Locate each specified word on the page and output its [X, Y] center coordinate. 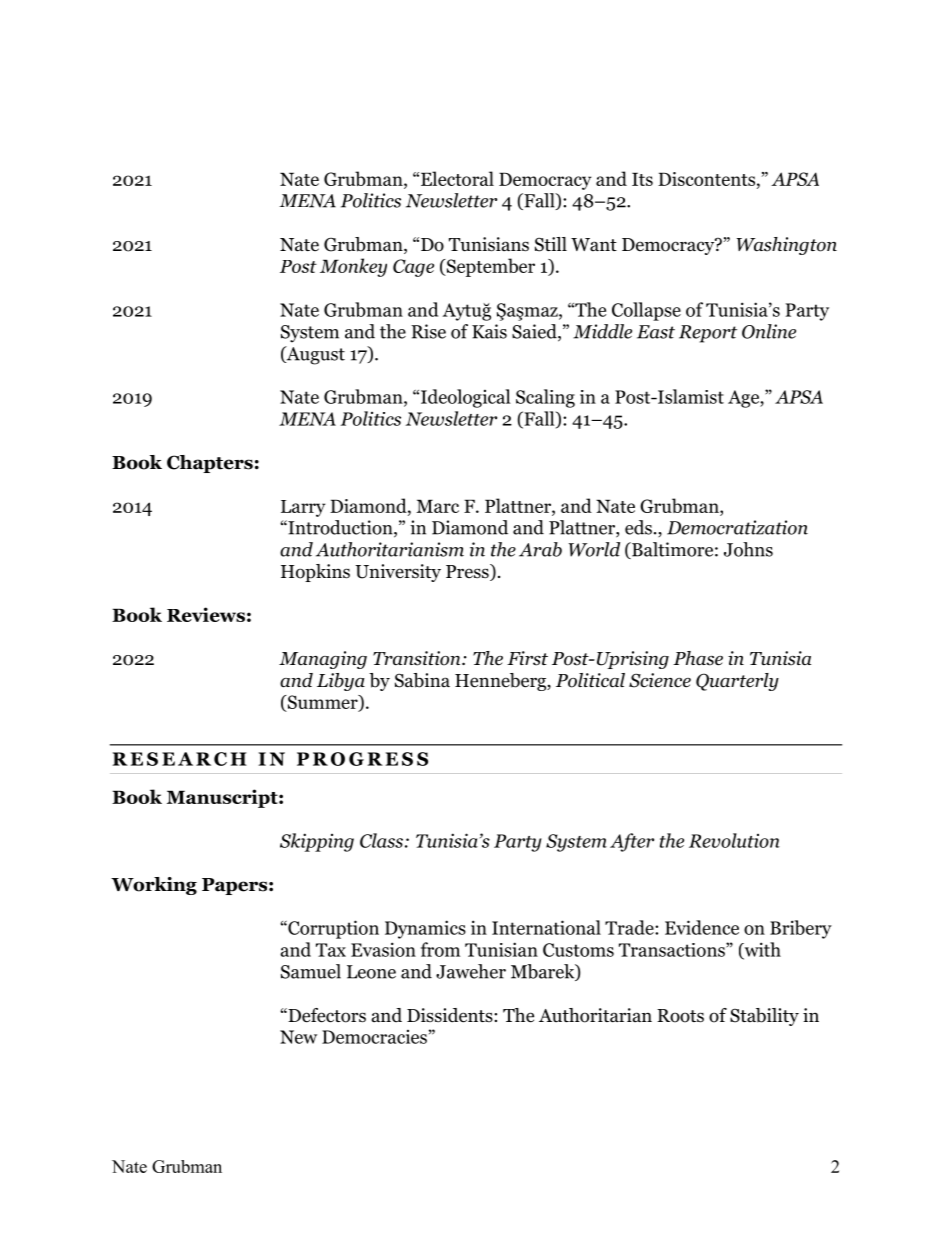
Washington [787, 246]
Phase [698, 658]
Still [551, 244]
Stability [764, 1017]
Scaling [545, 398]
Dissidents [451, 1015]
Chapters [210, 464]
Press [468, 572]
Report [708, 334]
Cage [413, 268]
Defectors [326, 1015]
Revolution [734, 840]
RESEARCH [180, 759]
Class [381, 840]
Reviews [206, 614]
